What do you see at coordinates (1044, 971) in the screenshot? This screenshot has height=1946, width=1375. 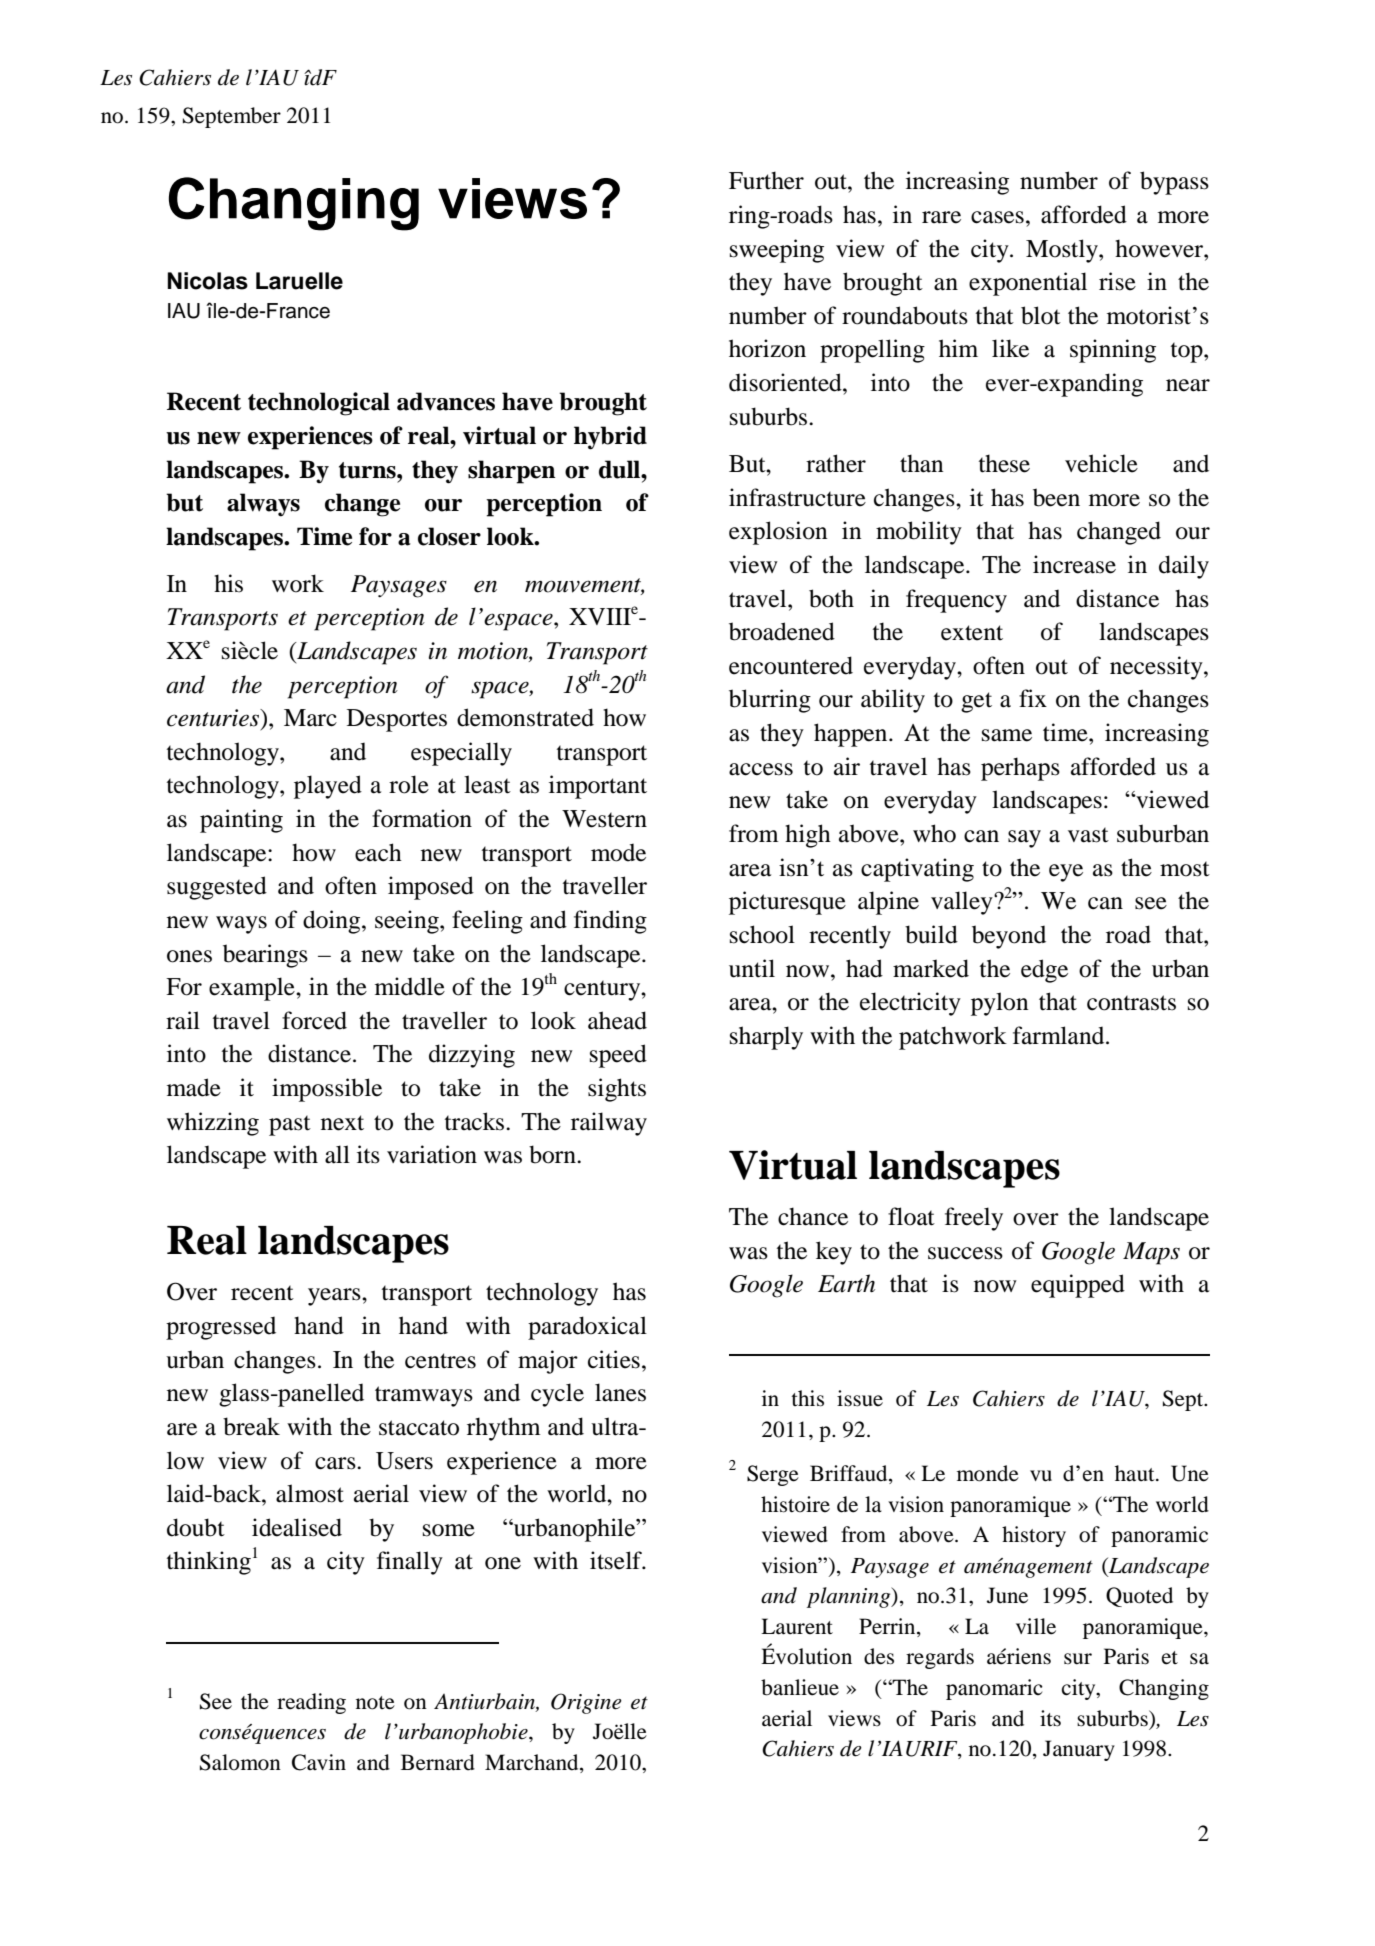 I see `edge` at bounding box center [1044, 971].
